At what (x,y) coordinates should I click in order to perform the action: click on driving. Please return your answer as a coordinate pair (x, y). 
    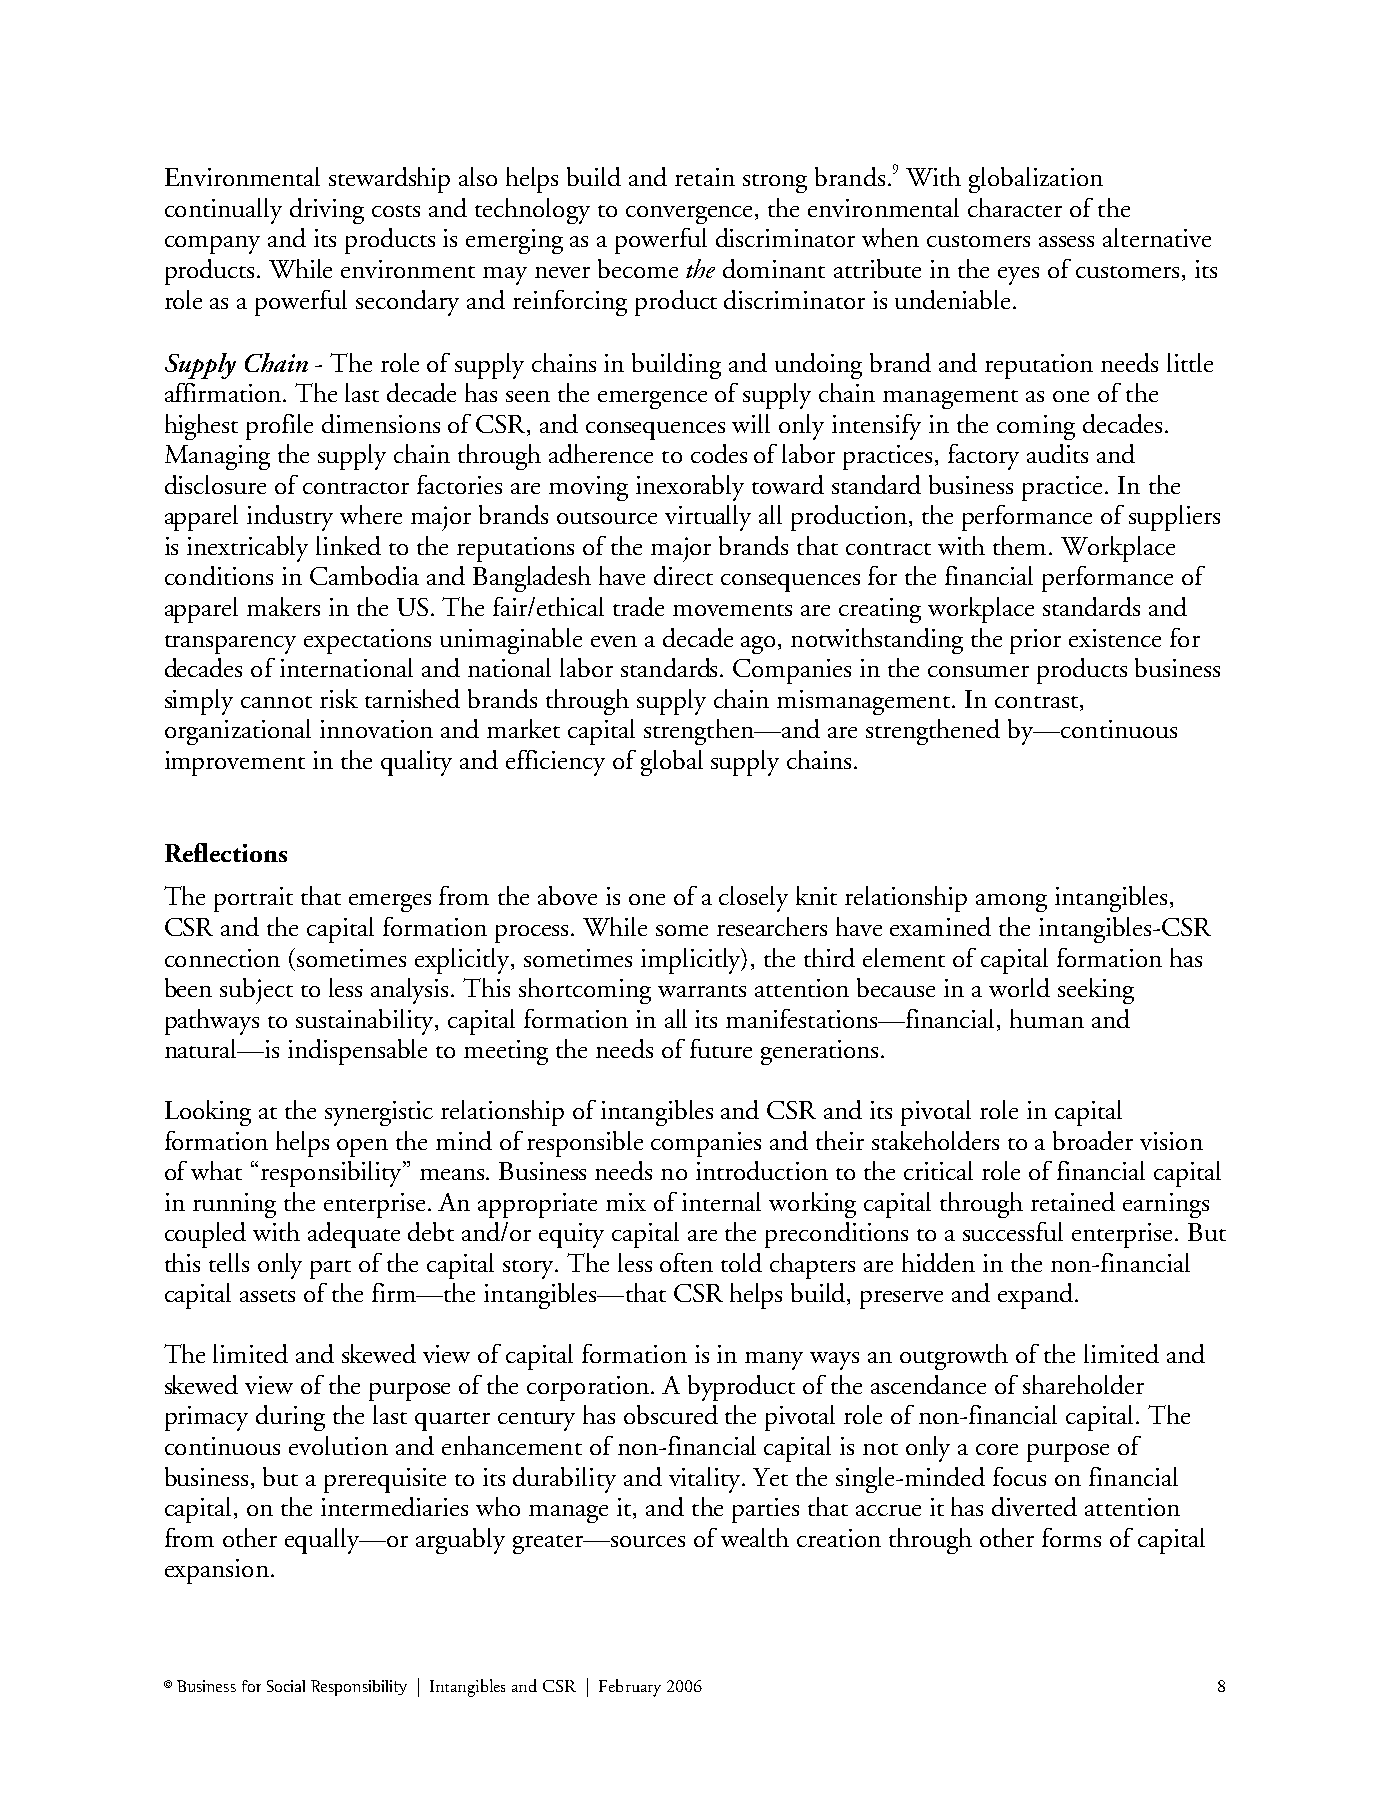
    Looking at the image, I should click on (327, 211).
